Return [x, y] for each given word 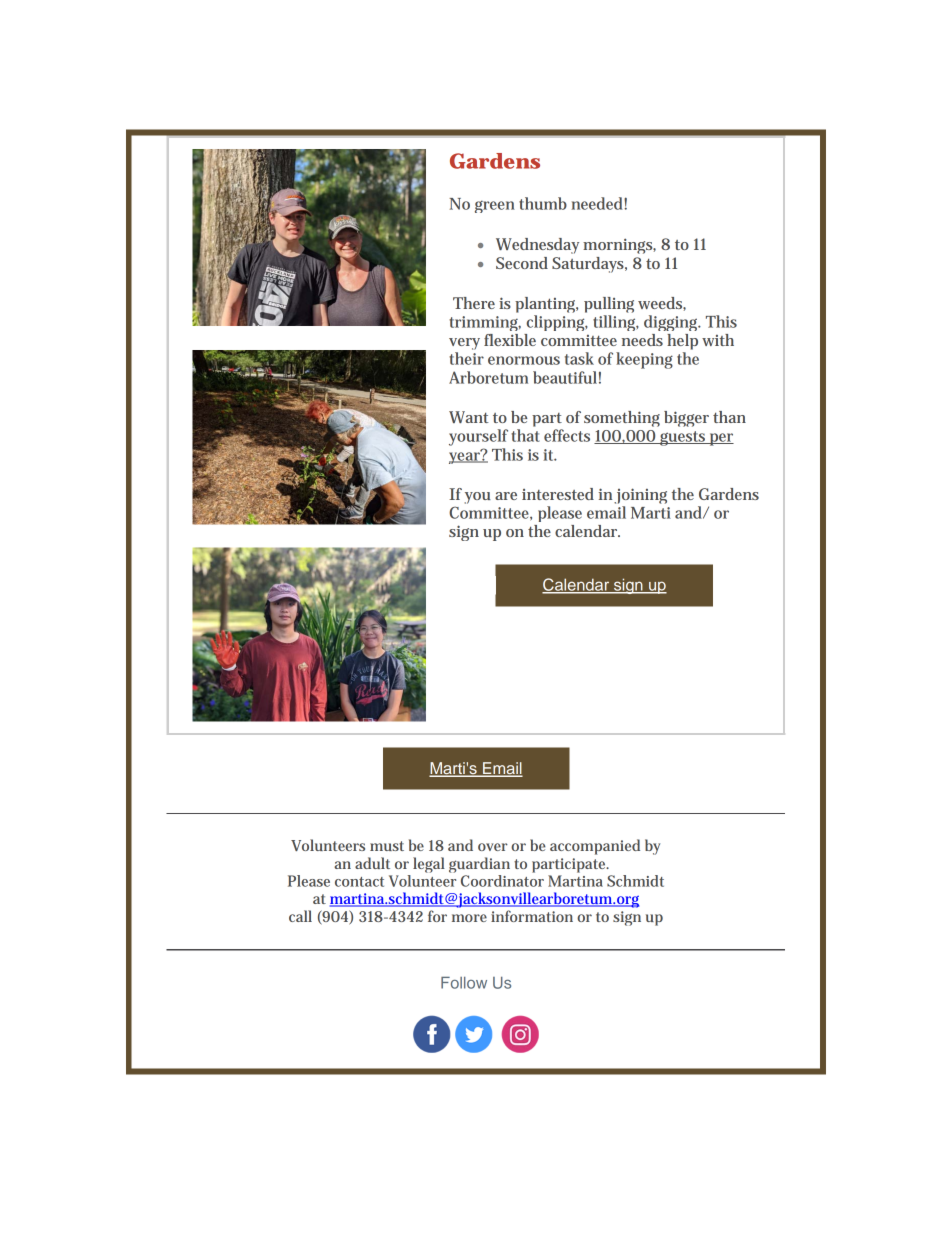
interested [558, 494]
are [506, 496]
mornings [619, 246]
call [300, 916]
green [495, 206]
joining [640, 497]
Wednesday [537, 246]
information [532, 916]
